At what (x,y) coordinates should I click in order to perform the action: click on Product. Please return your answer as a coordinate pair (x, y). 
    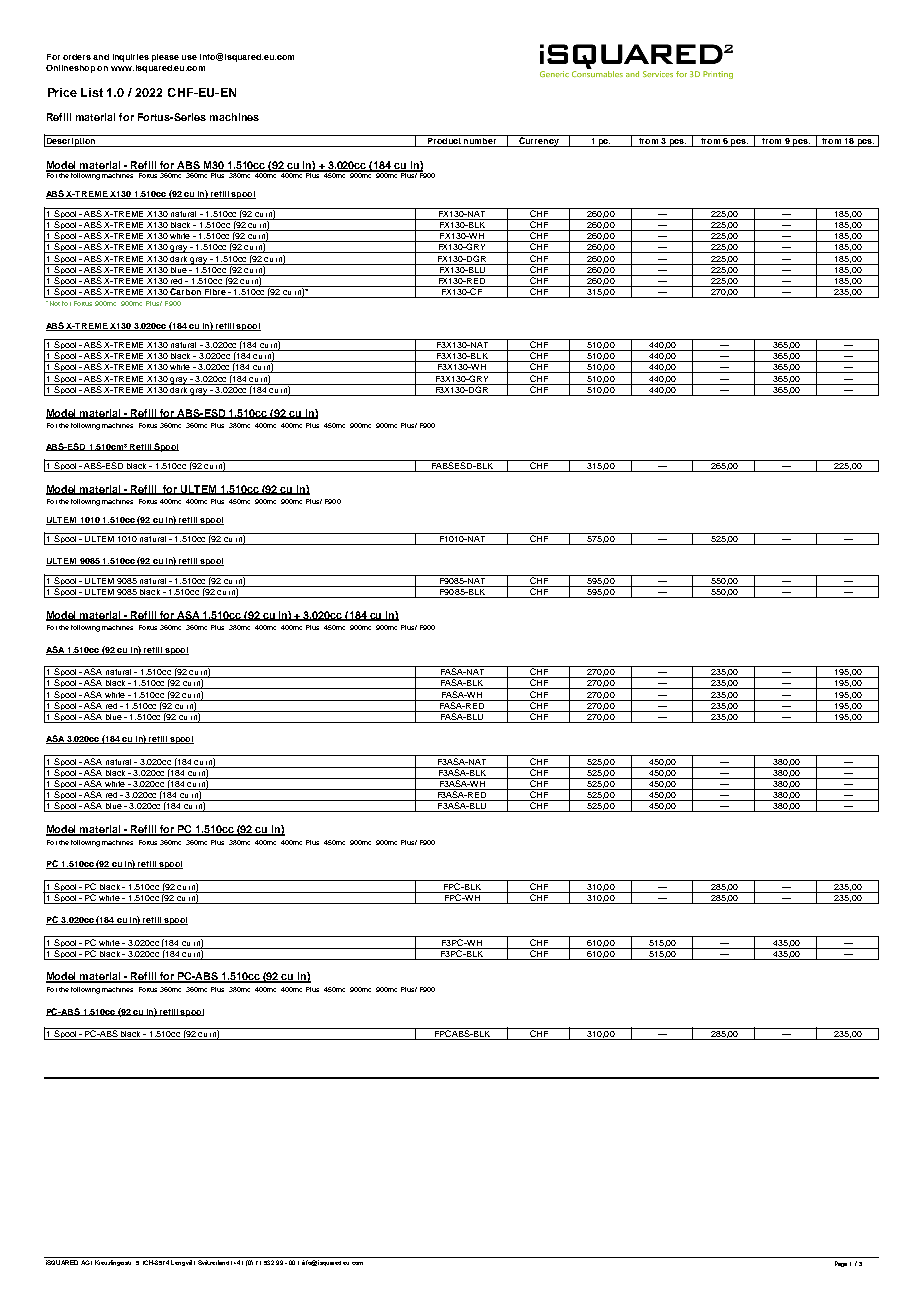
    Looking at the image, I should click on (444, 139).
